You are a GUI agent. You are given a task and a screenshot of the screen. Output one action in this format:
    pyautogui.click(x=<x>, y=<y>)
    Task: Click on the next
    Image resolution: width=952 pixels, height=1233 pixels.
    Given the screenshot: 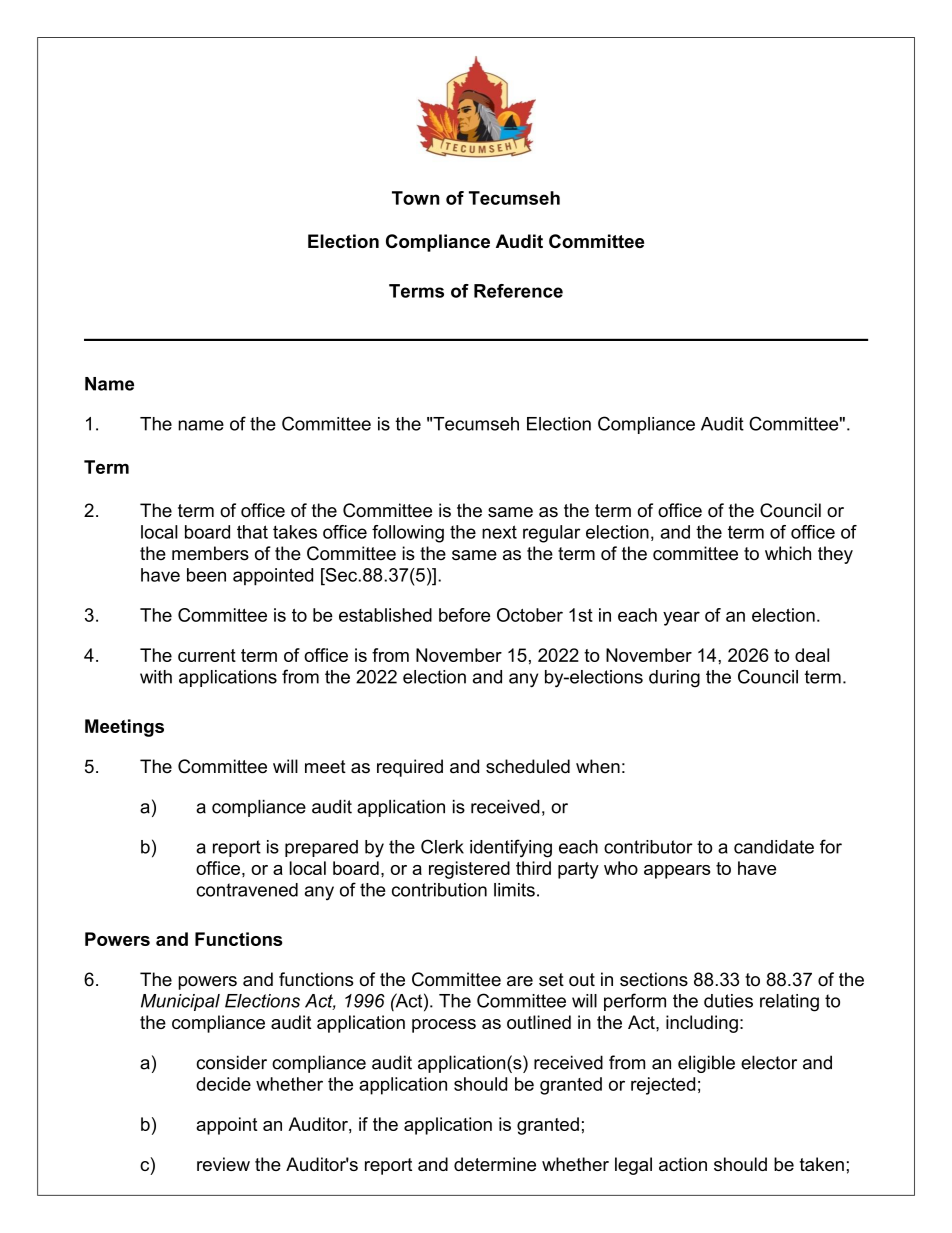 What is the action you would take?
    pyautogui.click(x=499, y=532)
